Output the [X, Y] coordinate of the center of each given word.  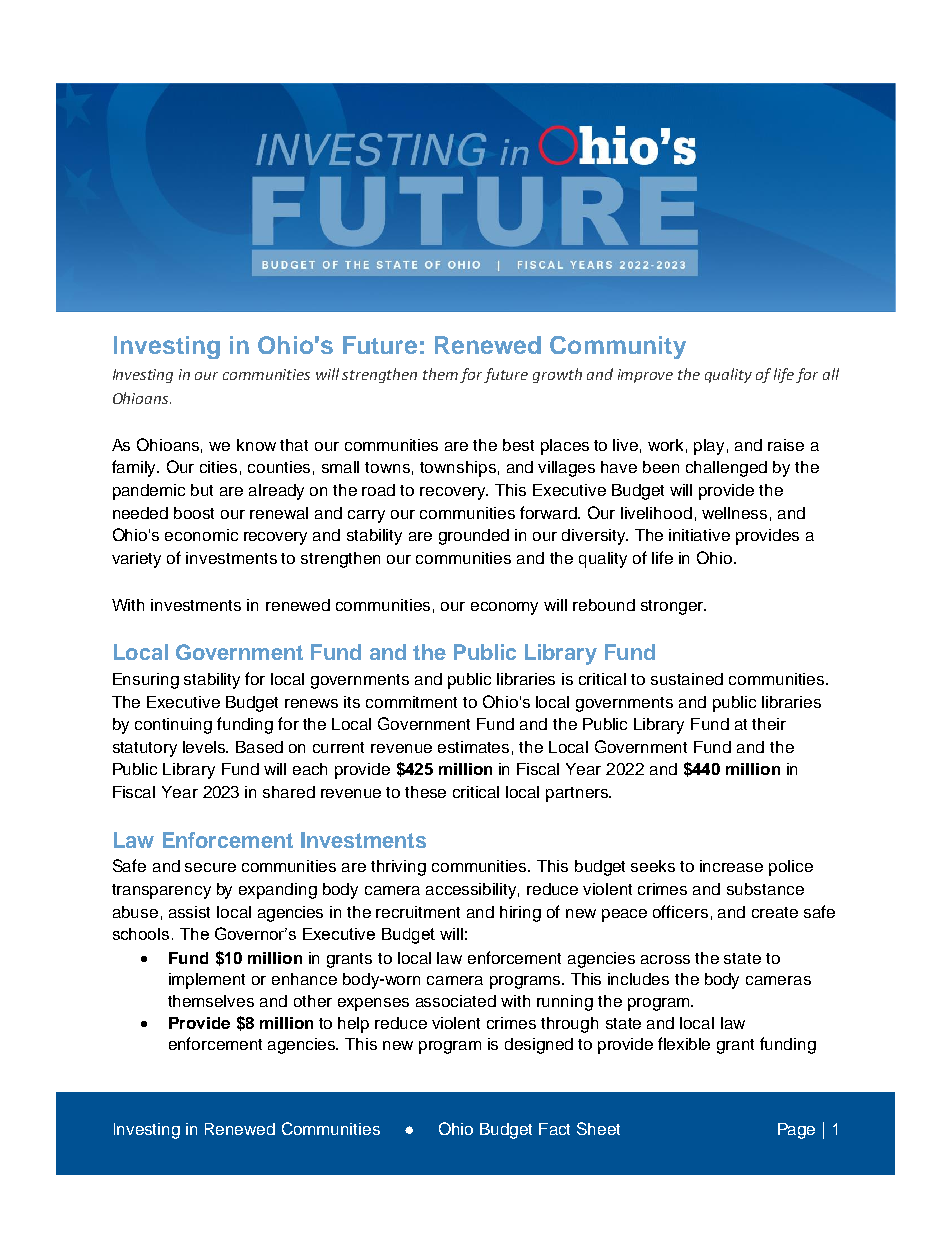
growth [557, 375]
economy [504, 608]
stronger [673, 607]
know [256, 445]
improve [645, 376]
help [353, 1025]
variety [136, 560]
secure [210, 867]
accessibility [472, 891]
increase [731, 866]
